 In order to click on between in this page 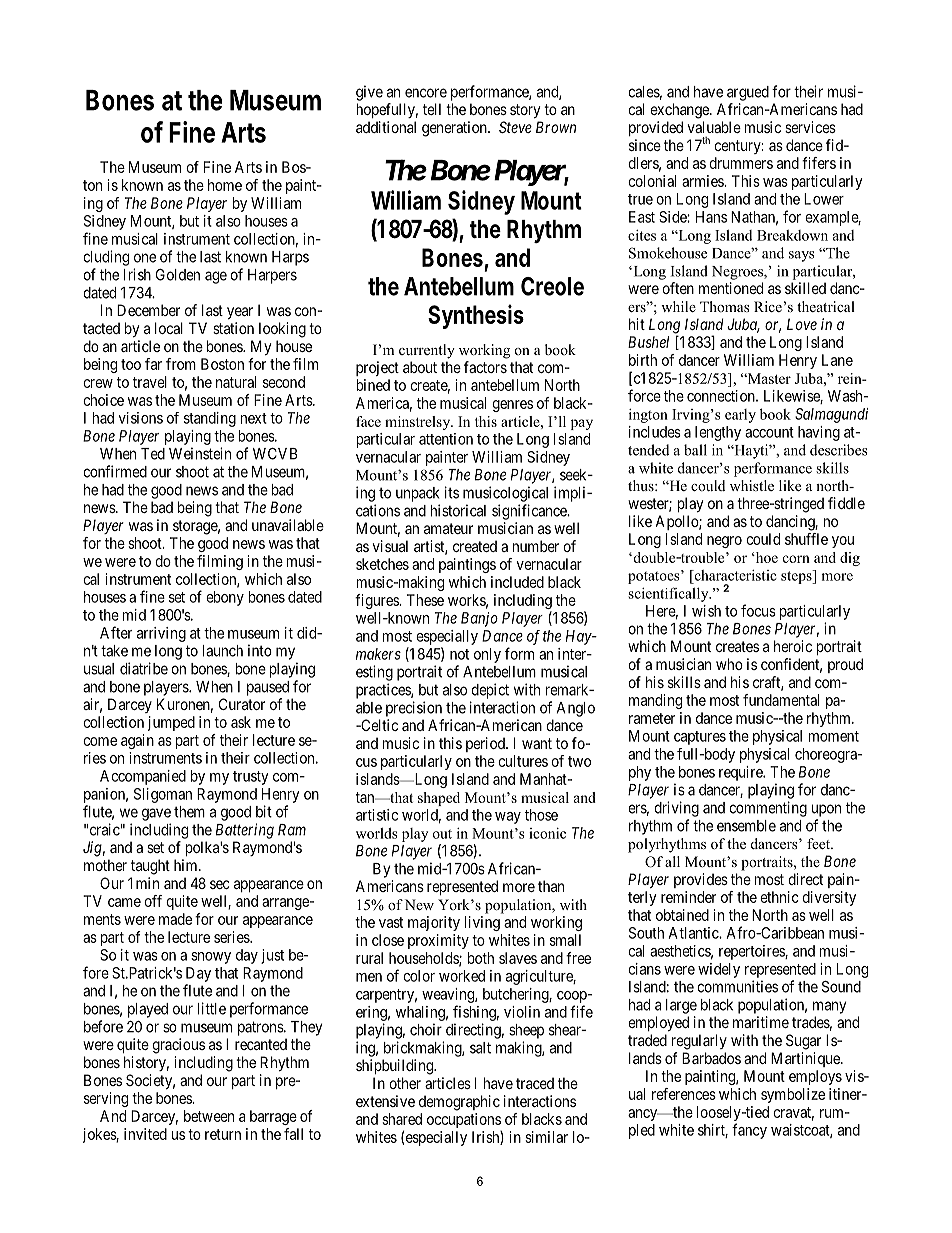, I will do `click(209, 1116)`.
